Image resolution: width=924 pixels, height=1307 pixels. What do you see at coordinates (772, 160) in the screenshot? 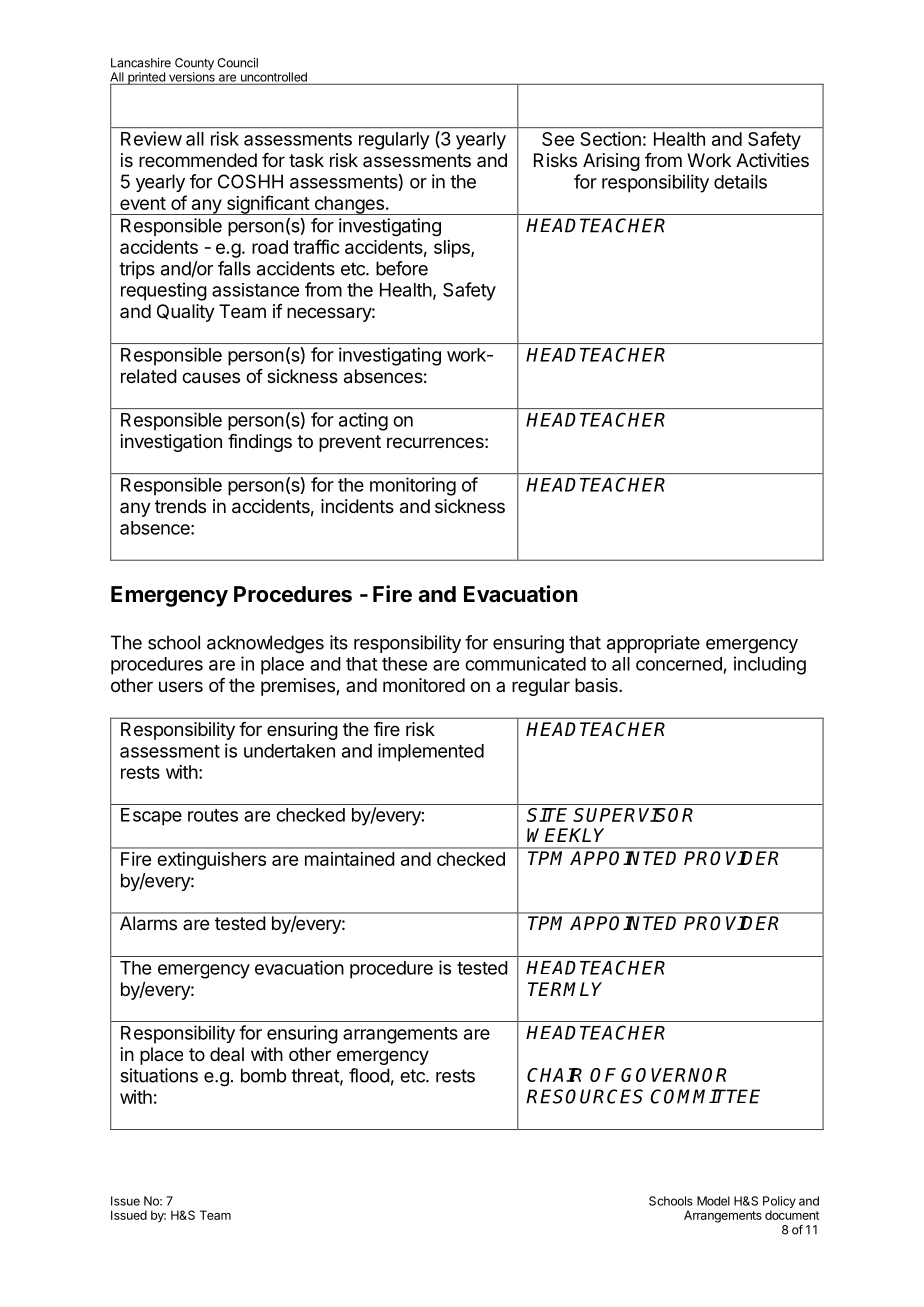
I see `Activities` at bounding box center [772, 160].
